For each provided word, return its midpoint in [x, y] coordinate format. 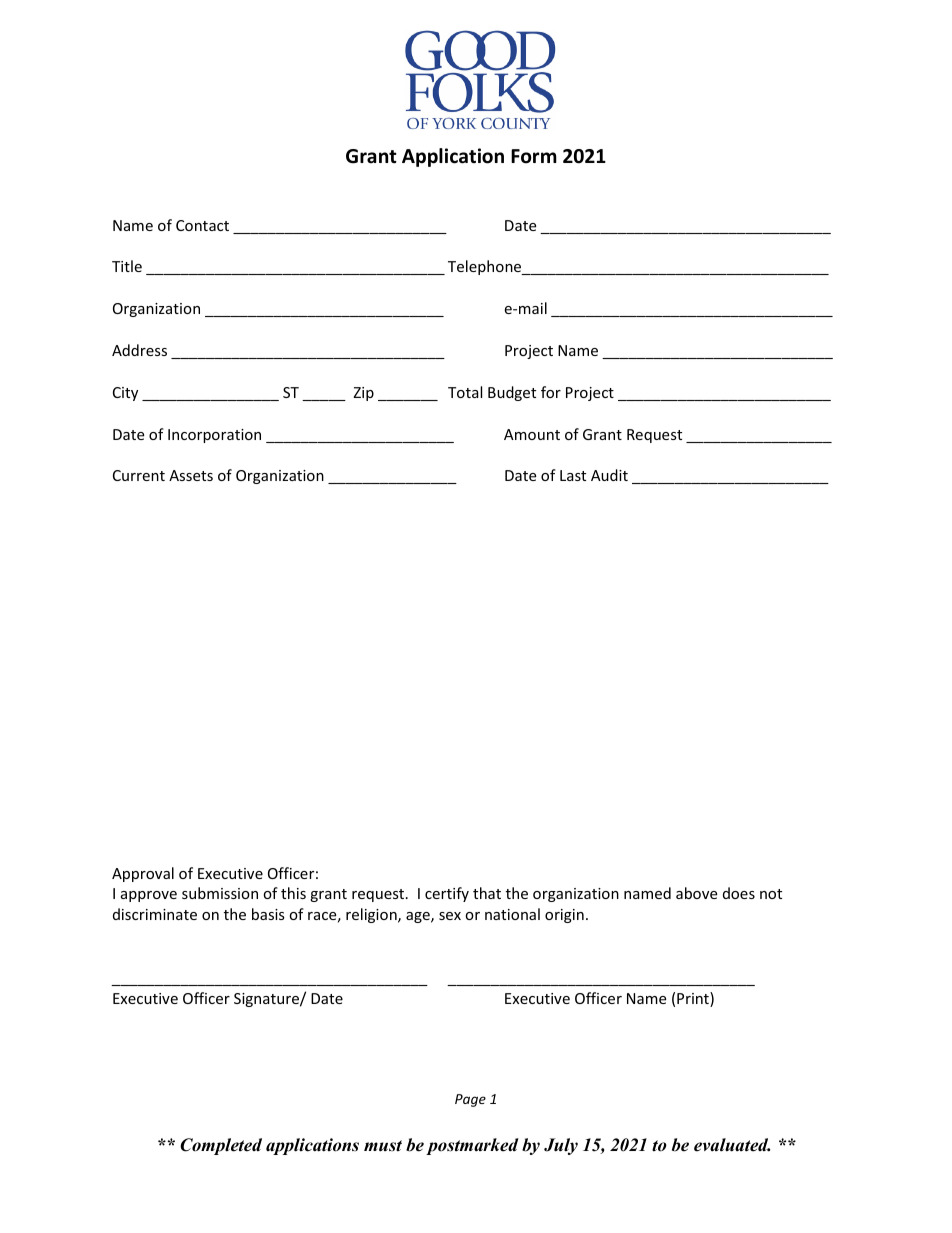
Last [573, 475]
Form [534, 156]
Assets [191, 475]
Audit [609, 475]
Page [470, 1100]
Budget [512, 393]
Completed [221, 1146]
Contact [202, 225]
